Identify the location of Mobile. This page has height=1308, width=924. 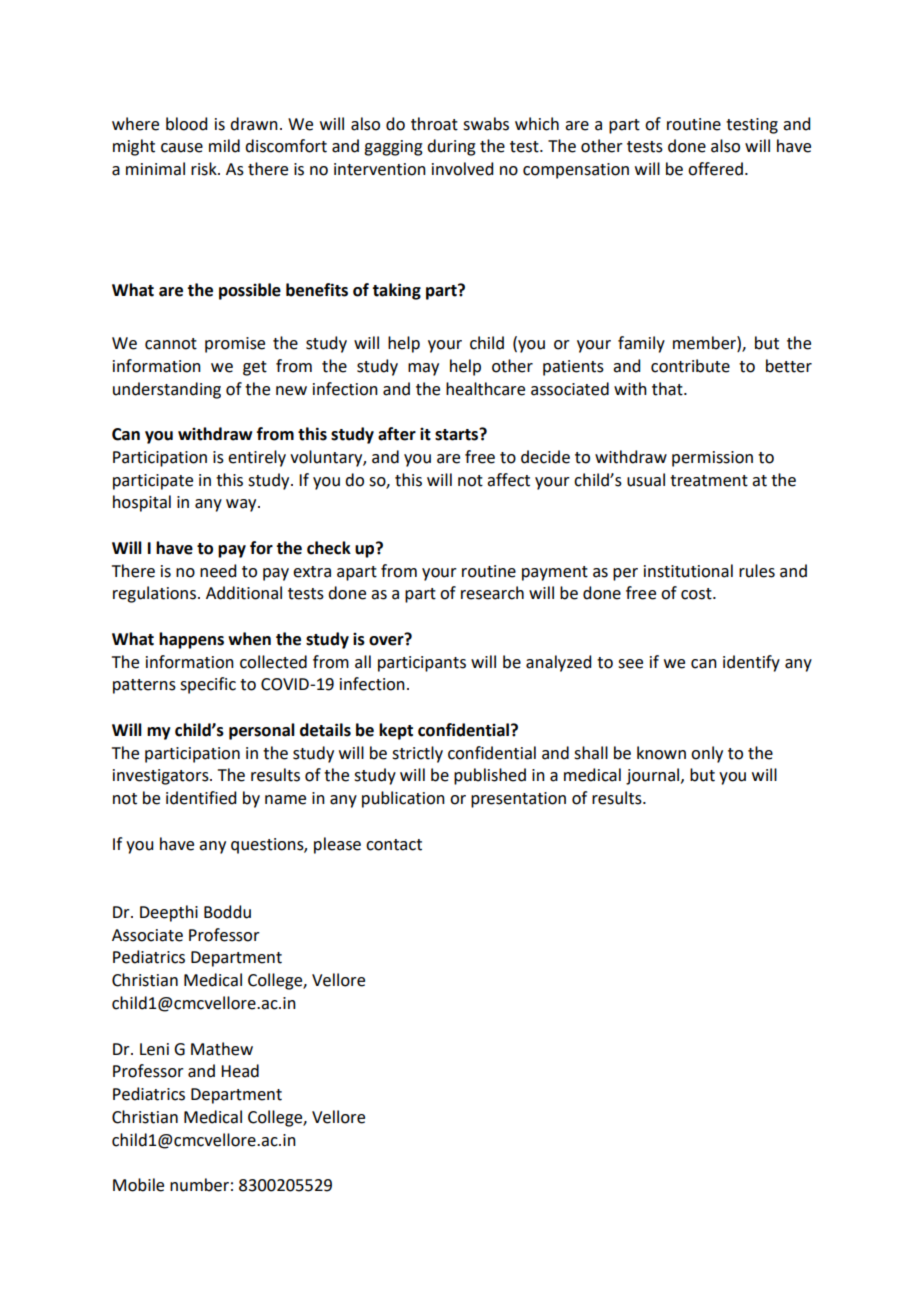
(138, 1185).
